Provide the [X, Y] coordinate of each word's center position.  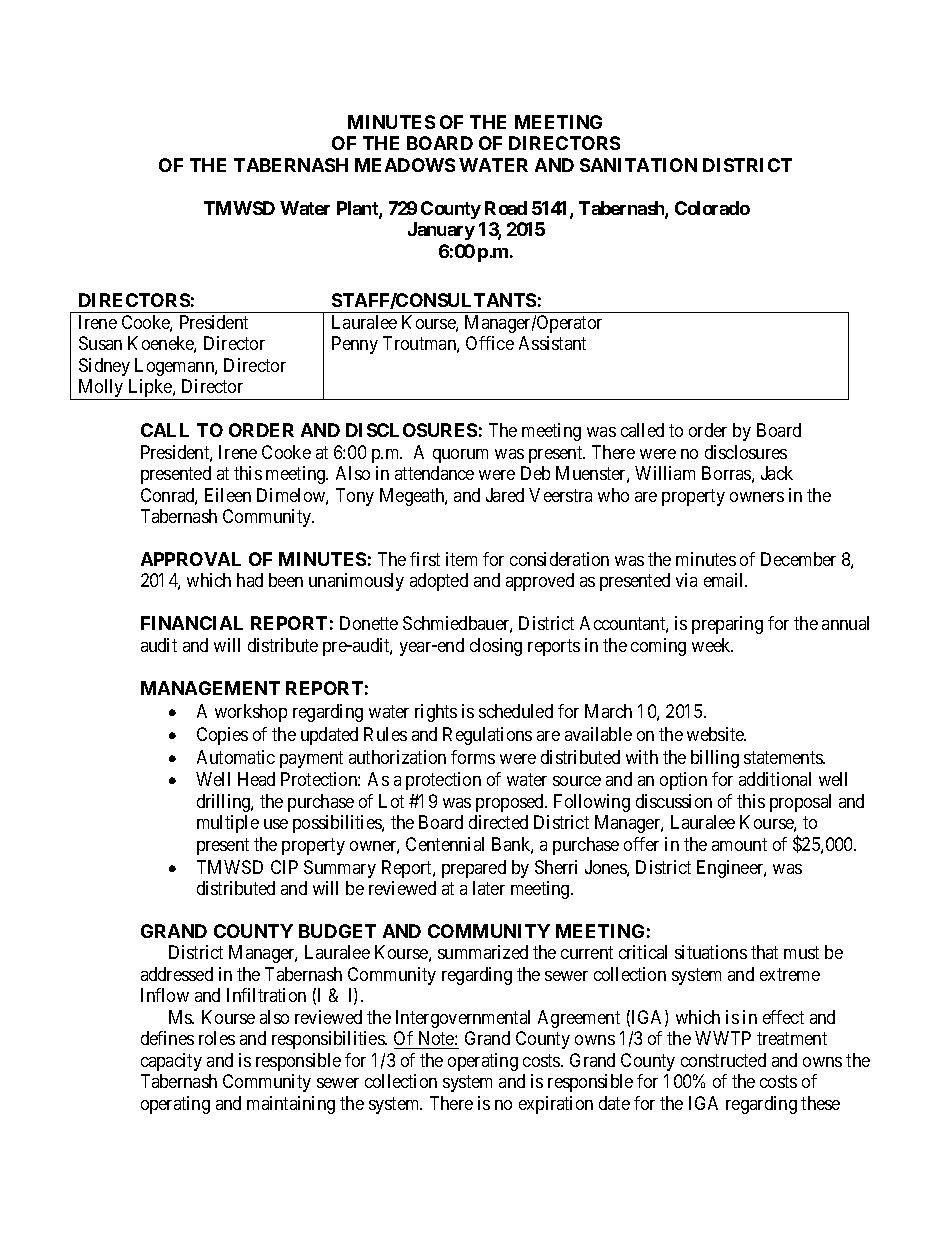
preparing [727, 625]
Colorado [712, 208]
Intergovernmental [463, 1019]
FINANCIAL [192, 623]
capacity [171, 1062]
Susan [100, 343]
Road [506, 208]
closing [496, 647]
